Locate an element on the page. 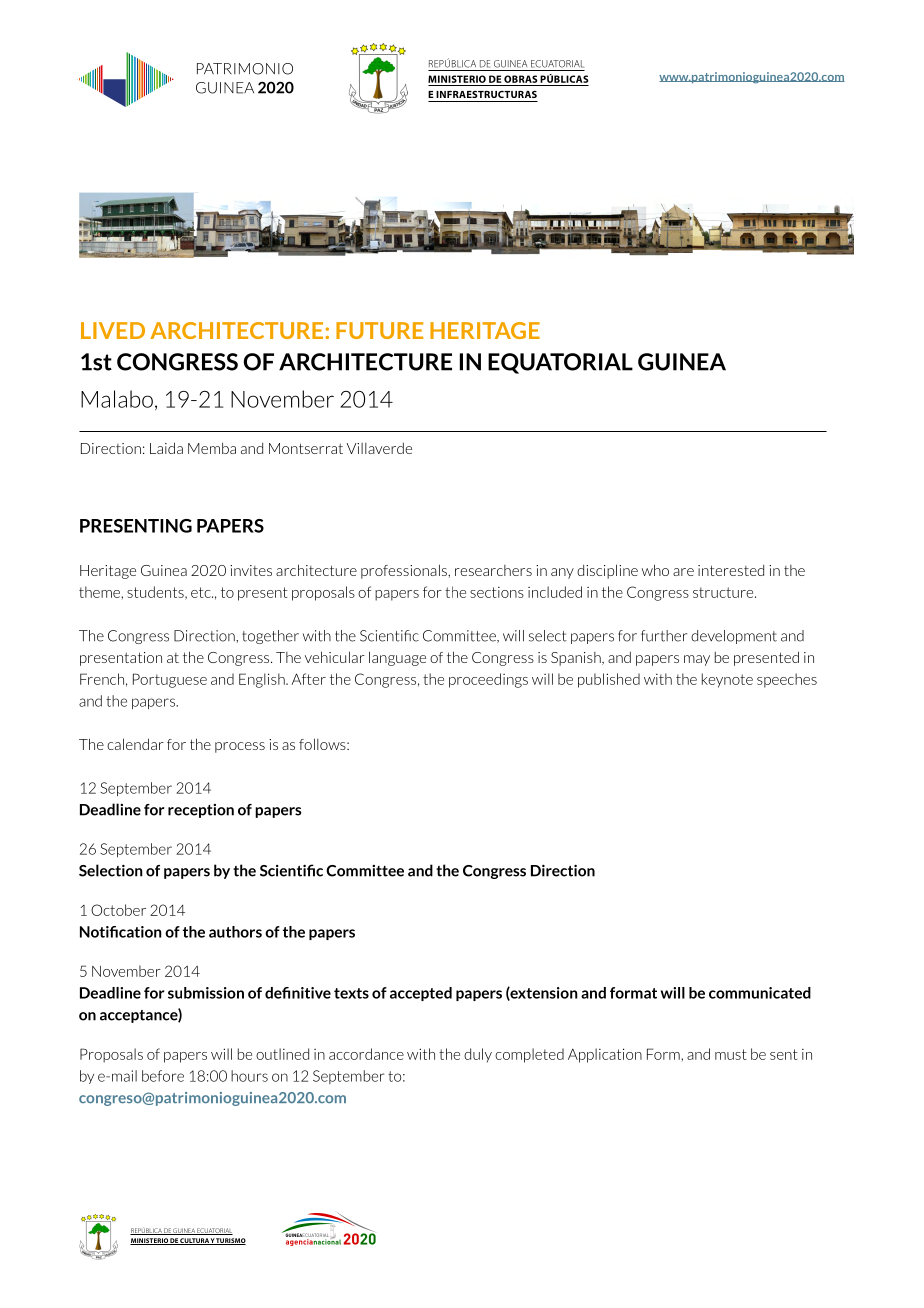 Image resolution: width=924 pixels, height=1308 pixels. proceedings is located at coordinates (488, 680).
